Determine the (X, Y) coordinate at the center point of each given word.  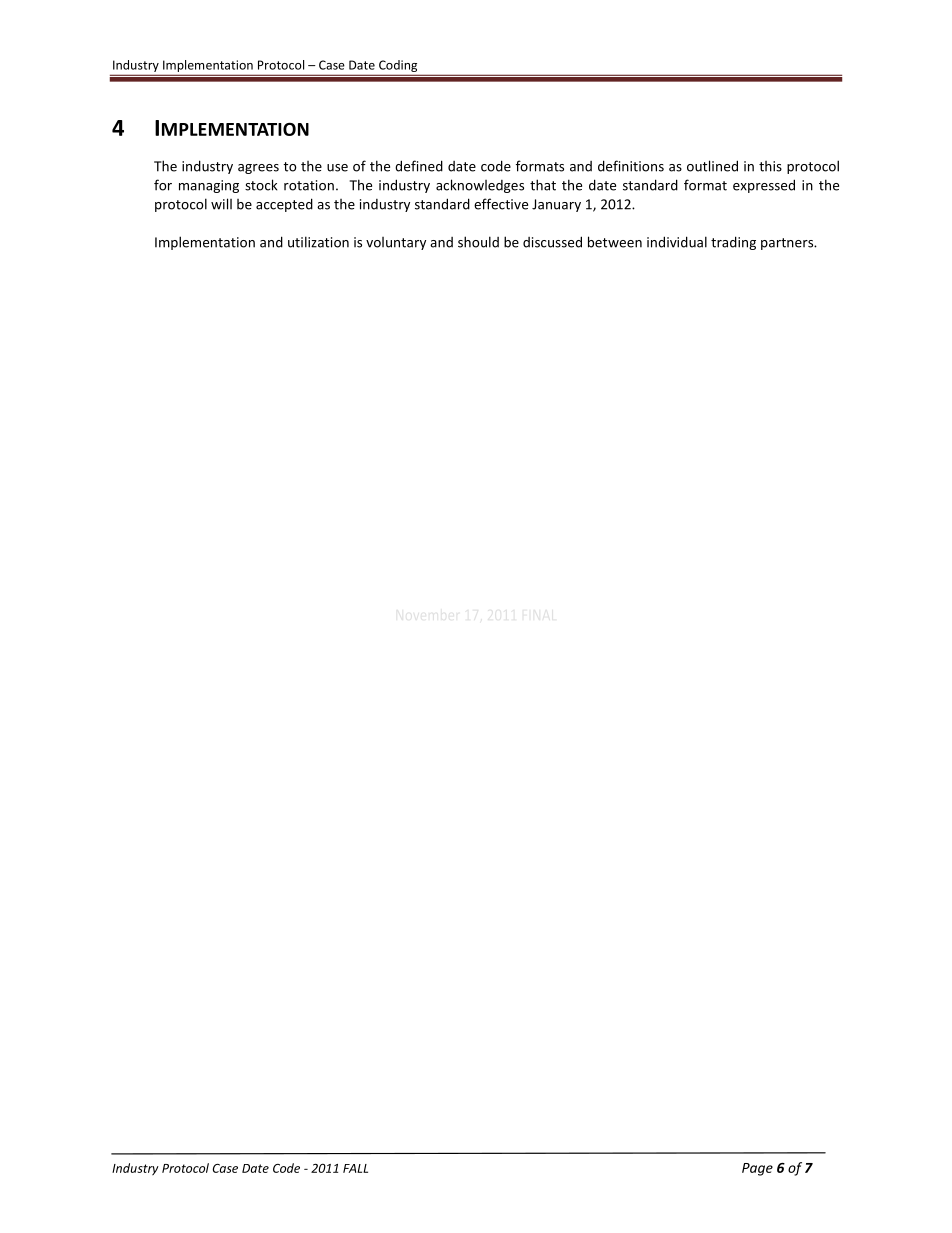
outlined (712, 166)
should (478, 242)
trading (733, 243)
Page (757, 1169)
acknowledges (480, 186)
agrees (258, 169)
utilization (318, 242)
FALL (355, 1168)
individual (677, 242)
